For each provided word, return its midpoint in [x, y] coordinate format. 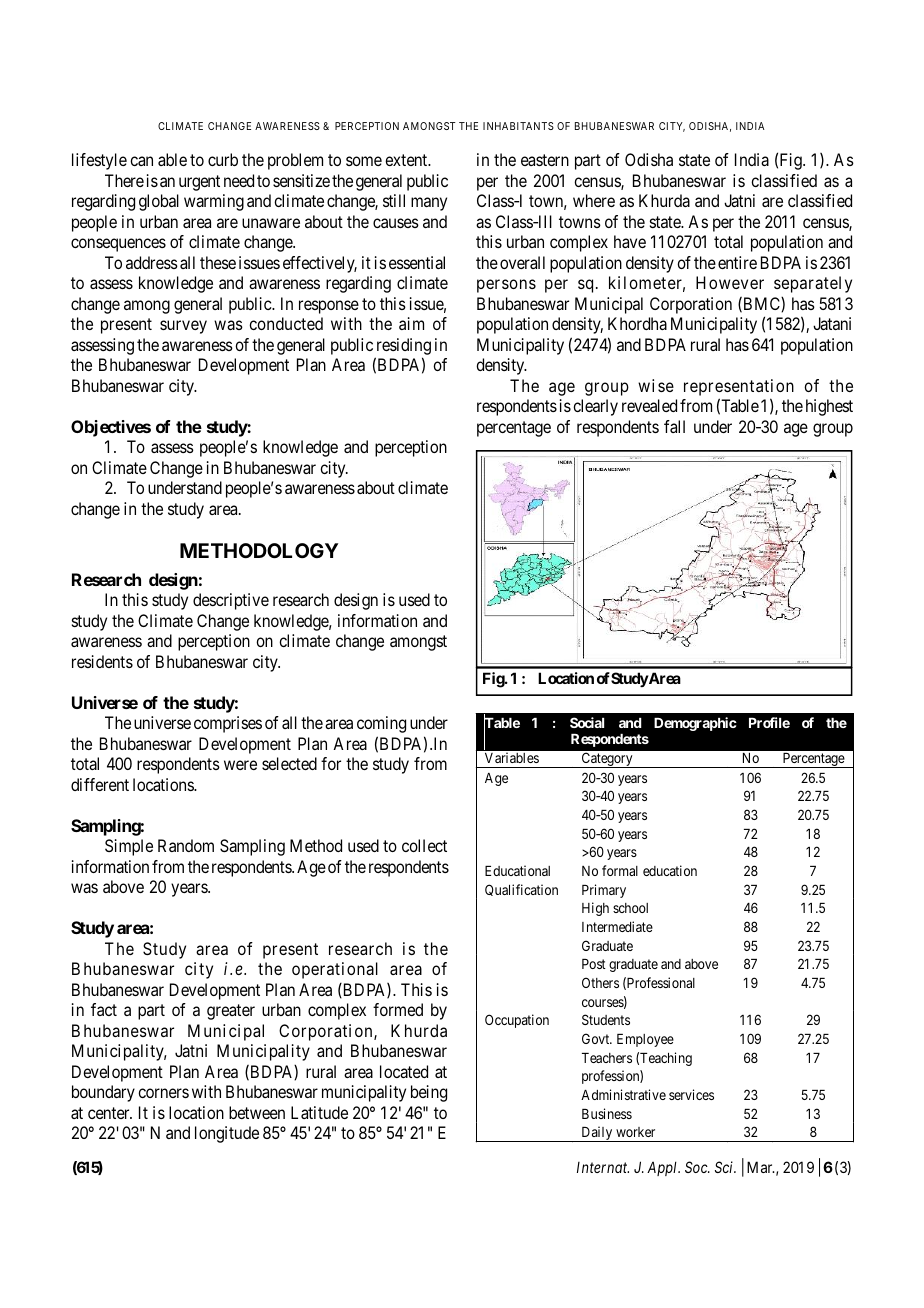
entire [737, 262]
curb [223, 159]
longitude [227, 1134]
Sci [725, 1167]
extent [407, 160]
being [429, 1093]
